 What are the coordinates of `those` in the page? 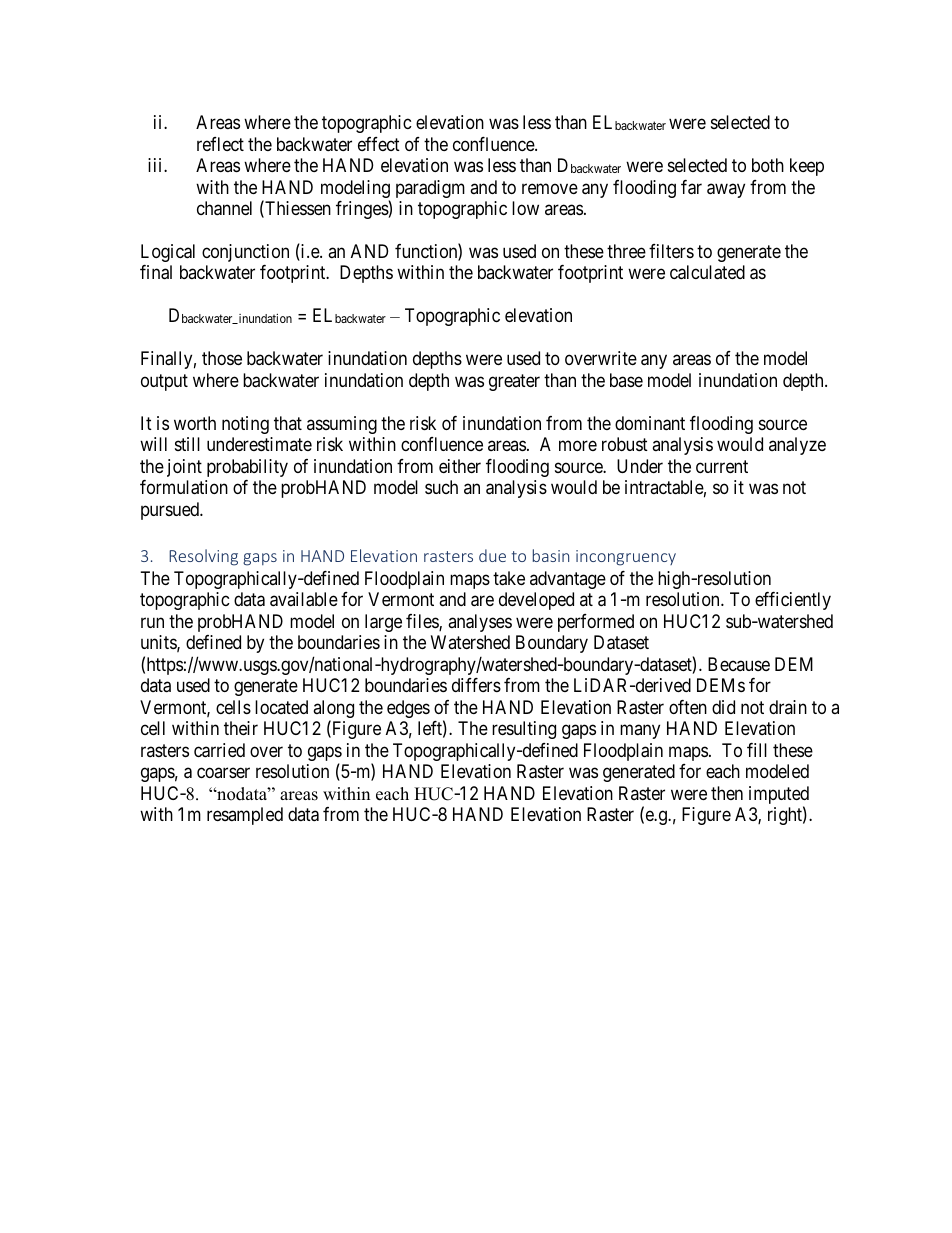 It's located at (222, 358).
